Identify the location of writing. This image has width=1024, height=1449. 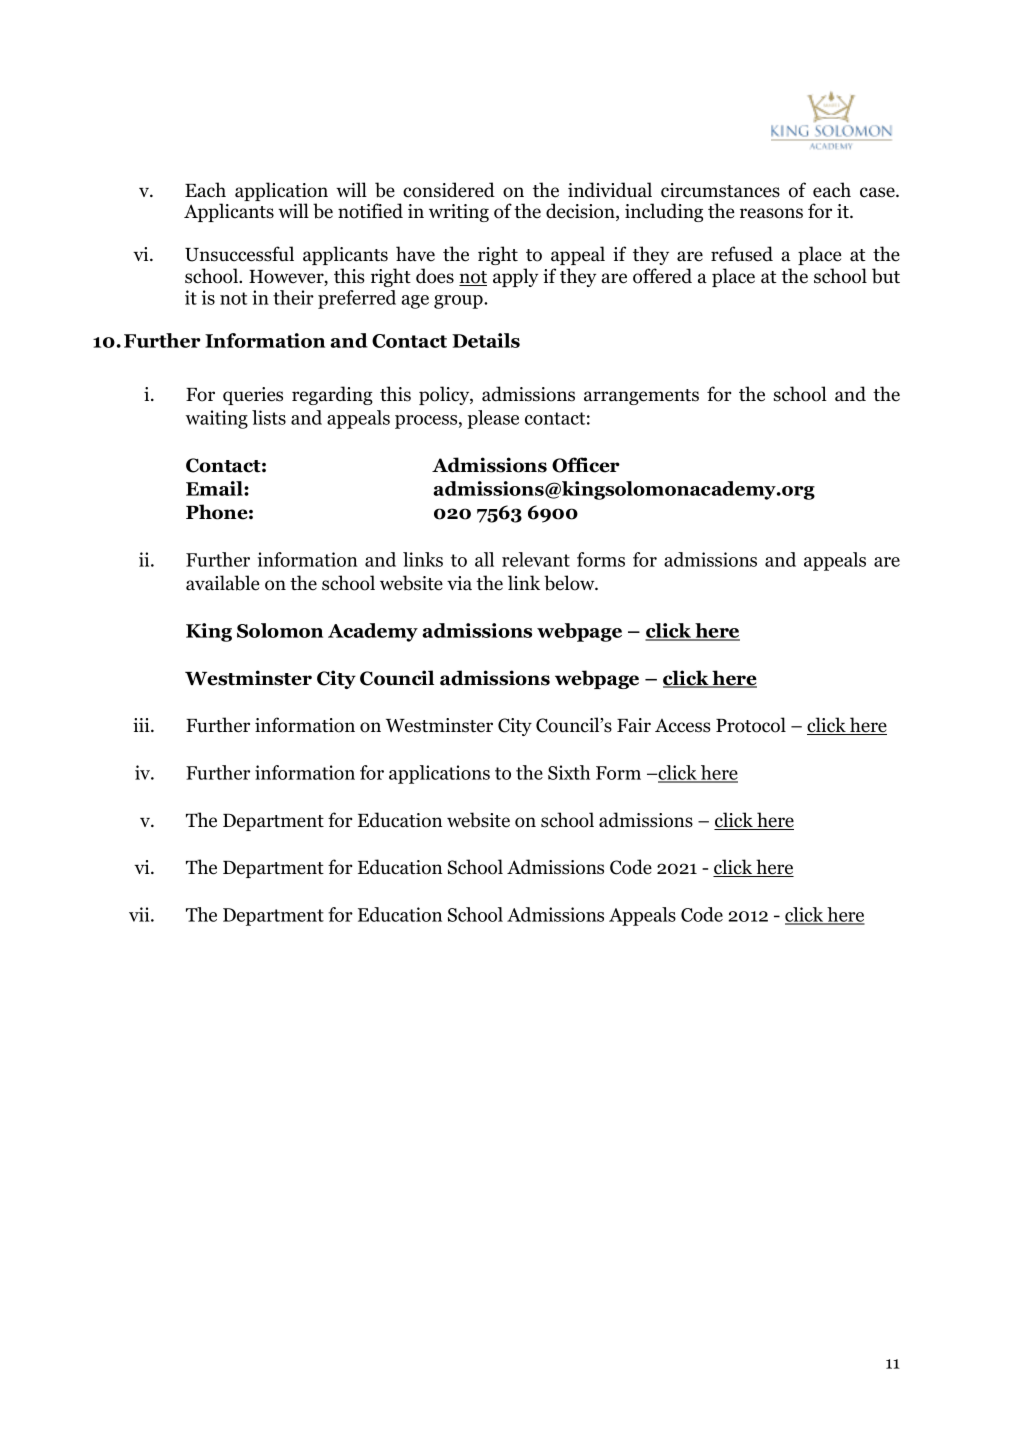
(459, 213).
